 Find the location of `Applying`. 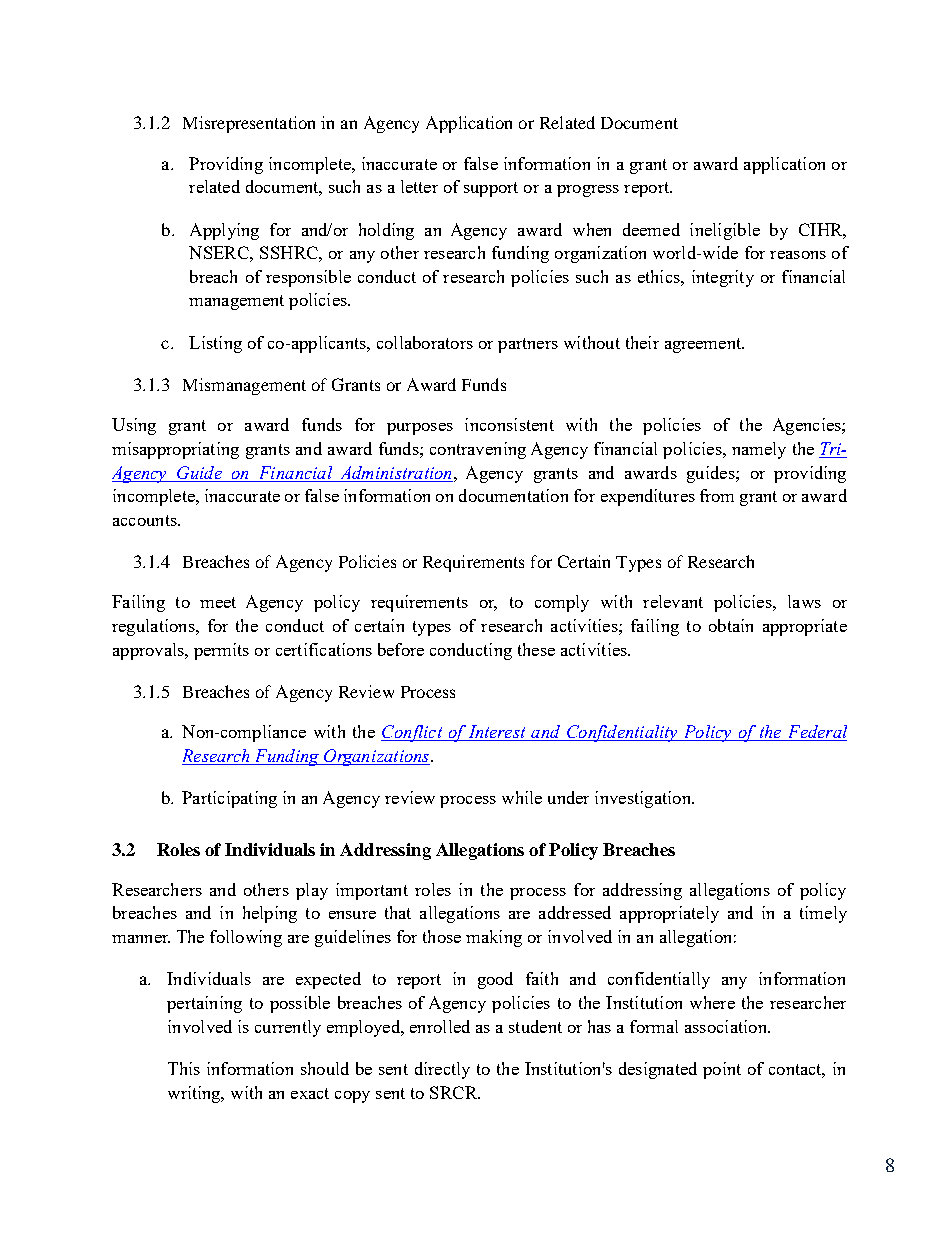

Applying is located at coordinates (224, 231).
